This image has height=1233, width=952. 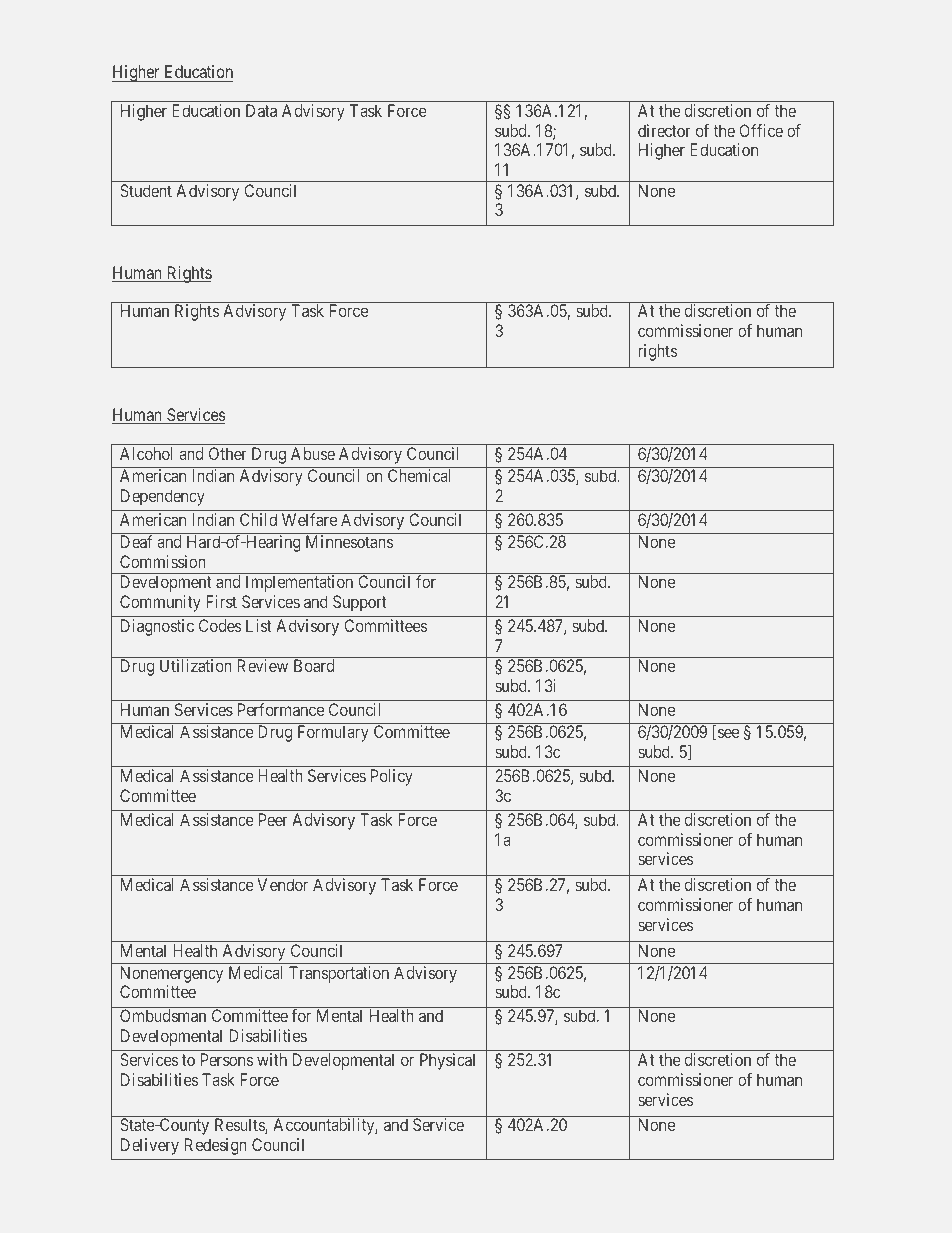 I want to click on director, so click(x=664, y=130).
